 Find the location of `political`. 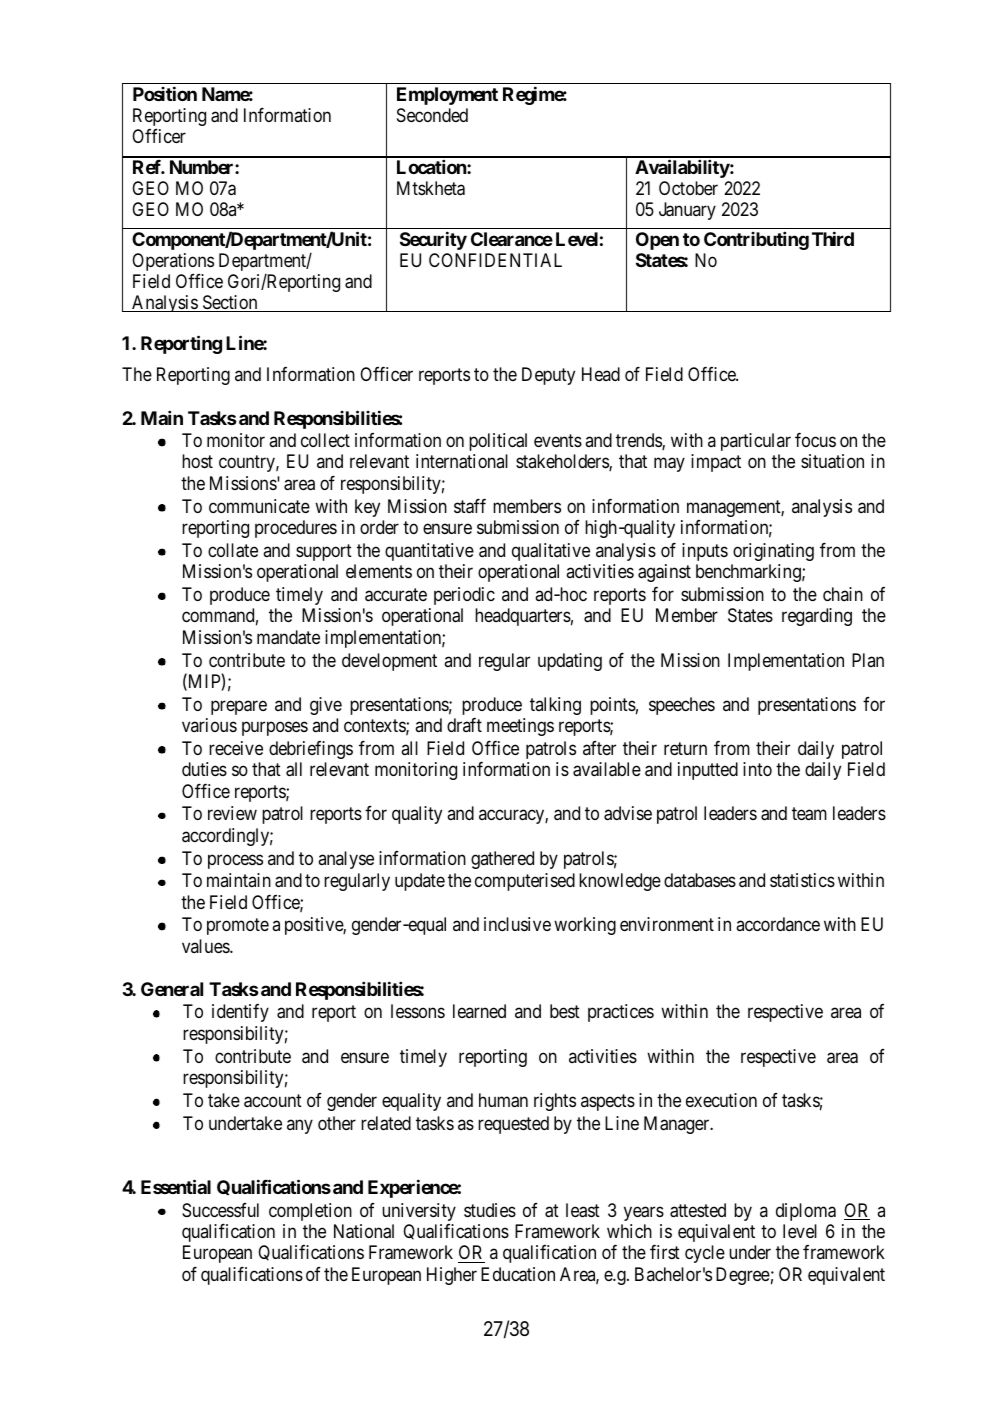

political is located at coordinates (498, 442).
